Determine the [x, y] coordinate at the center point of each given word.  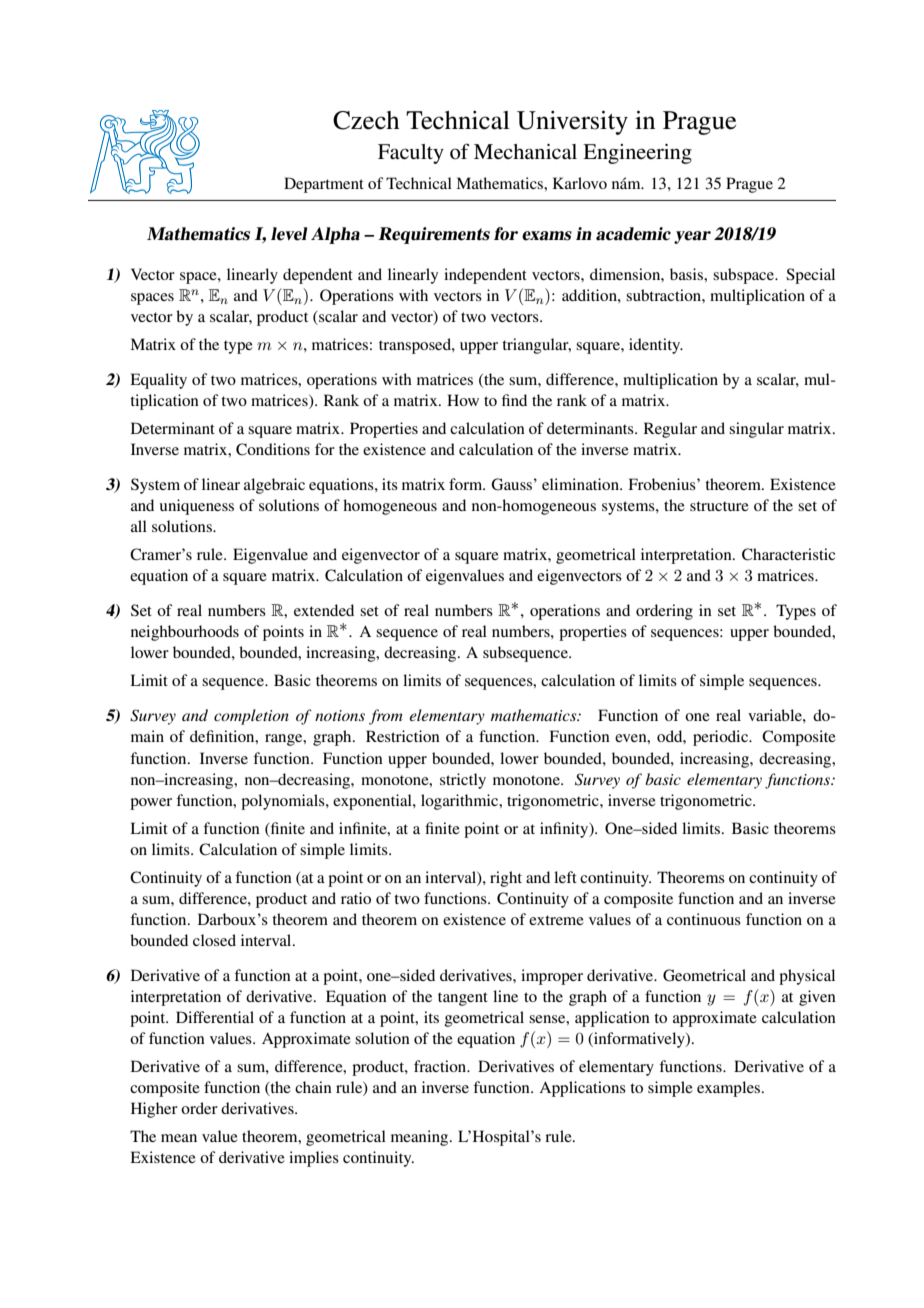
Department [324, 185]
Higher [154, 1110]
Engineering [637, 154]
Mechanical [525, 152]
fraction [441, 1066]
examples [730, 1089]
